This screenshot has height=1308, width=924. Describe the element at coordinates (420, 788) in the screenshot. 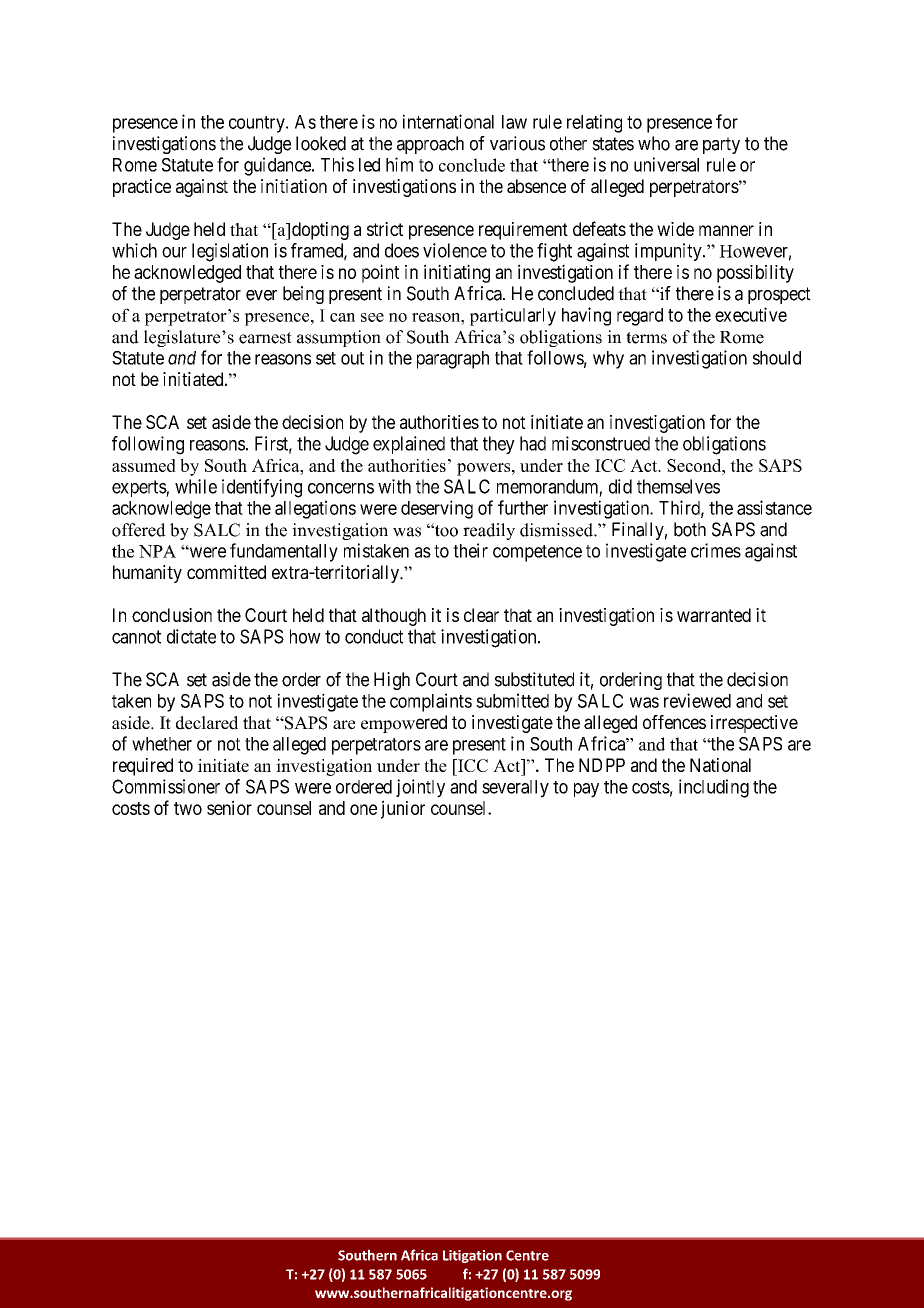

I see `jointly` at that location.
